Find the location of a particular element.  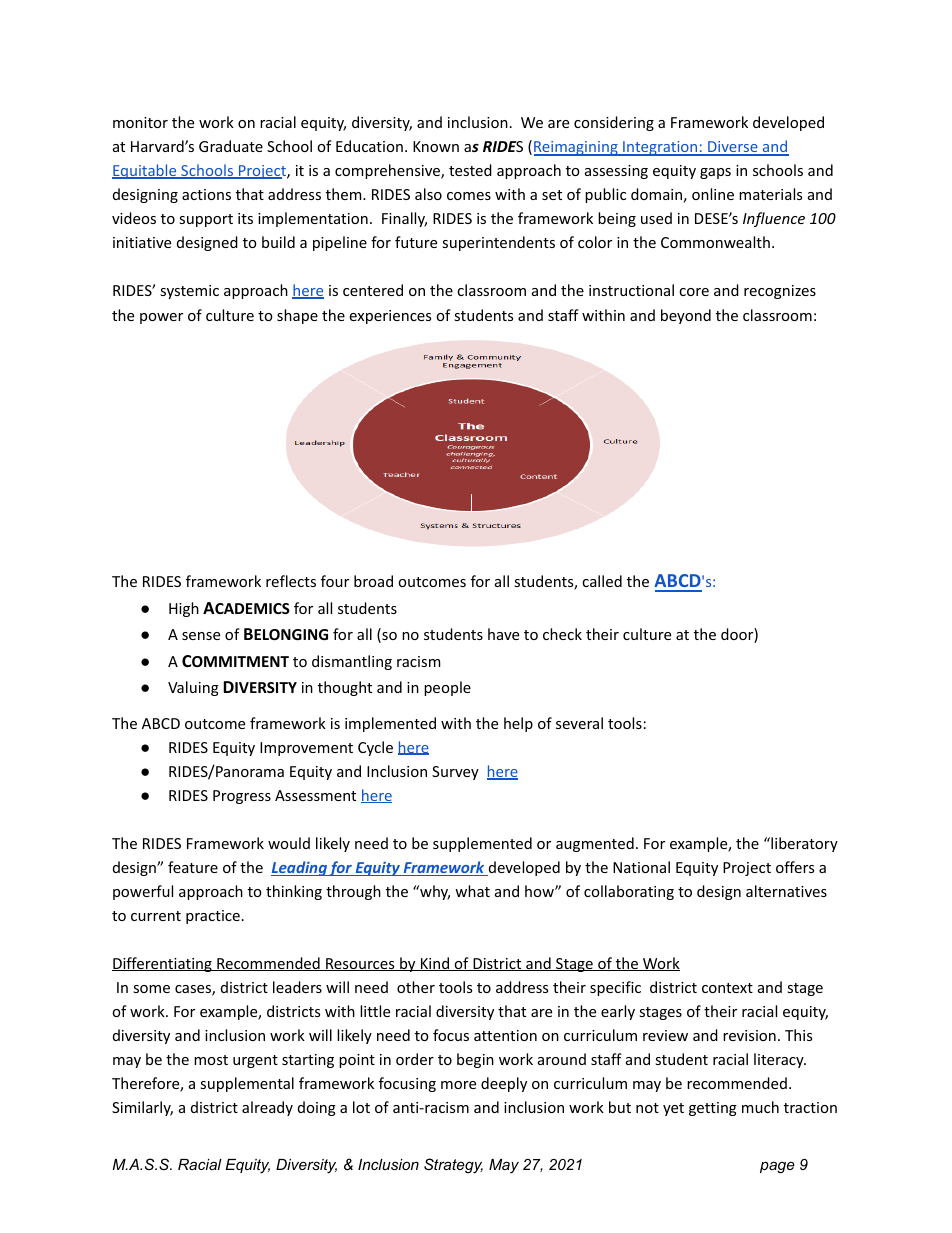

reflects is located at coordinates (291, 581).
